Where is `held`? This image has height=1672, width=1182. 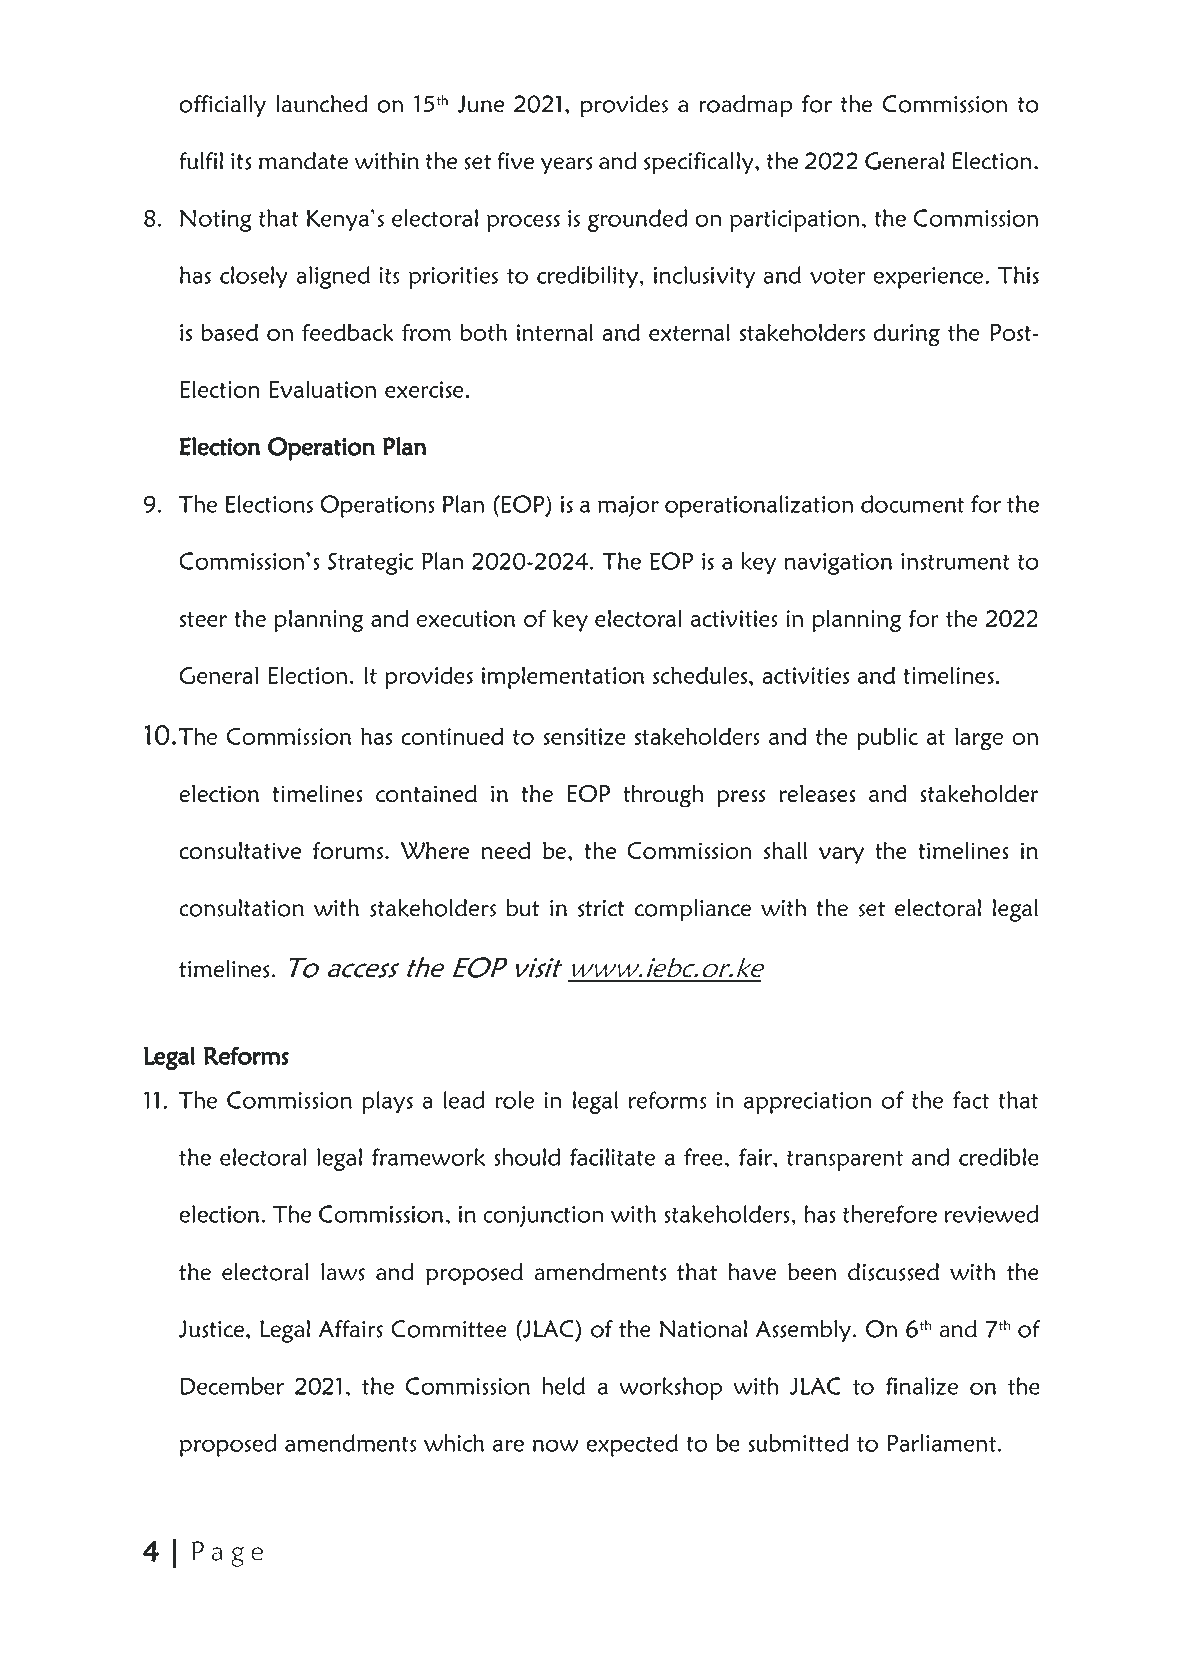
held is located at coordinates (564, 1386).
